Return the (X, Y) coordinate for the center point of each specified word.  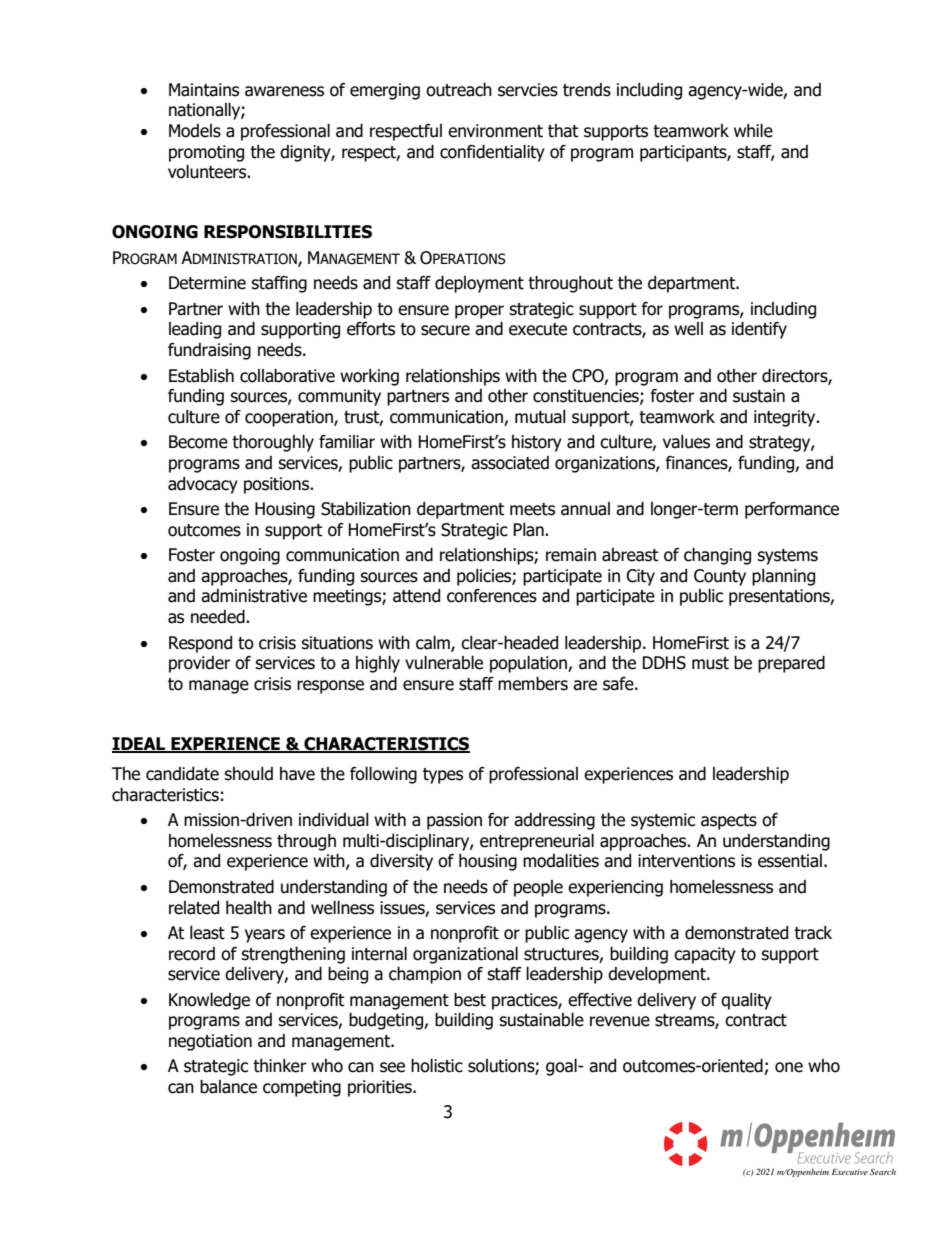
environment (495, 131)
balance (228, 1087)
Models (195, 131)
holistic (437, 1066)
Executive (850, 1172)
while (753, 131)
